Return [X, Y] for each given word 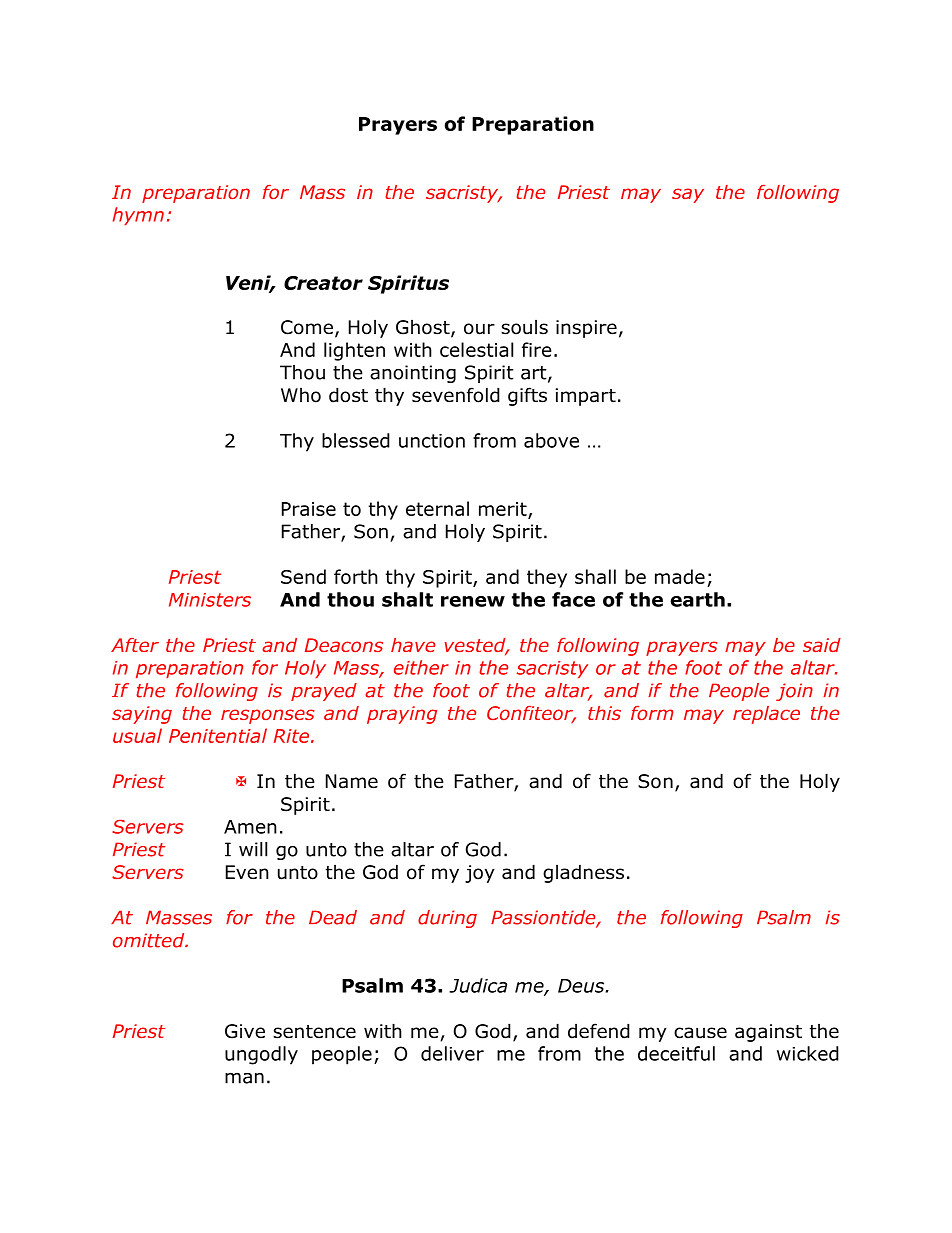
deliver [452, 1053]
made [680, 576]
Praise [309, 509]
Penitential [218, 735]
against [768, 1033]
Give [245, 1031]
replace [766, 715]
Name [352, 781]
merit [504, 510]
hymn [138, 216]
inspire [586, 329]
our [479, 329]
